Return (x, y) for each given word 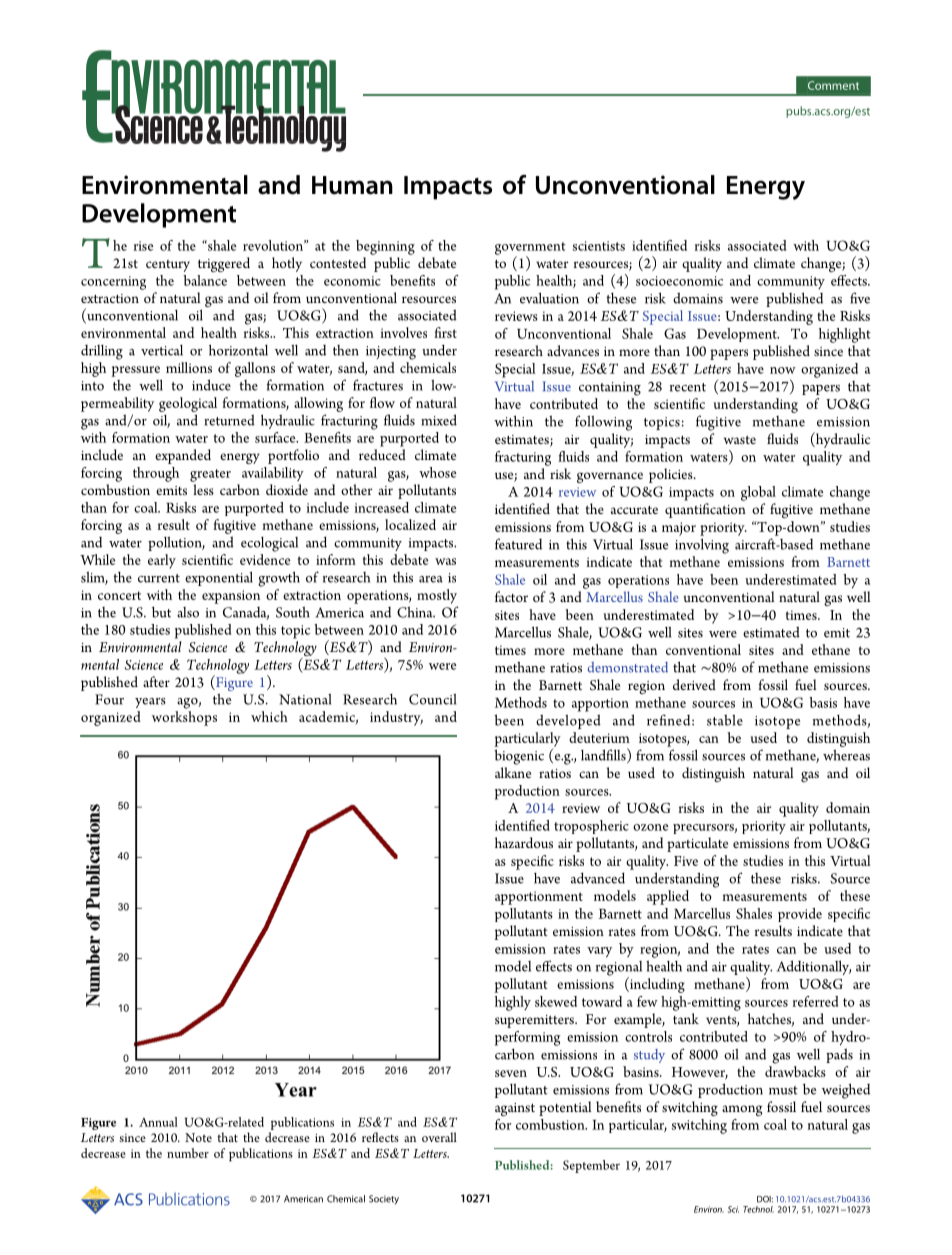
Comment (833, 85)
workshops (184, 718)
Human (352, 185)
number (188, 1153)
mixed (439, 420)
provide (800, 915)
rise (144, 246)
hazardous (524, 842)
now (783, 370)
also (188, 612)
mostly (437, 596)
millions (189, 367)
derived (694, 684)
